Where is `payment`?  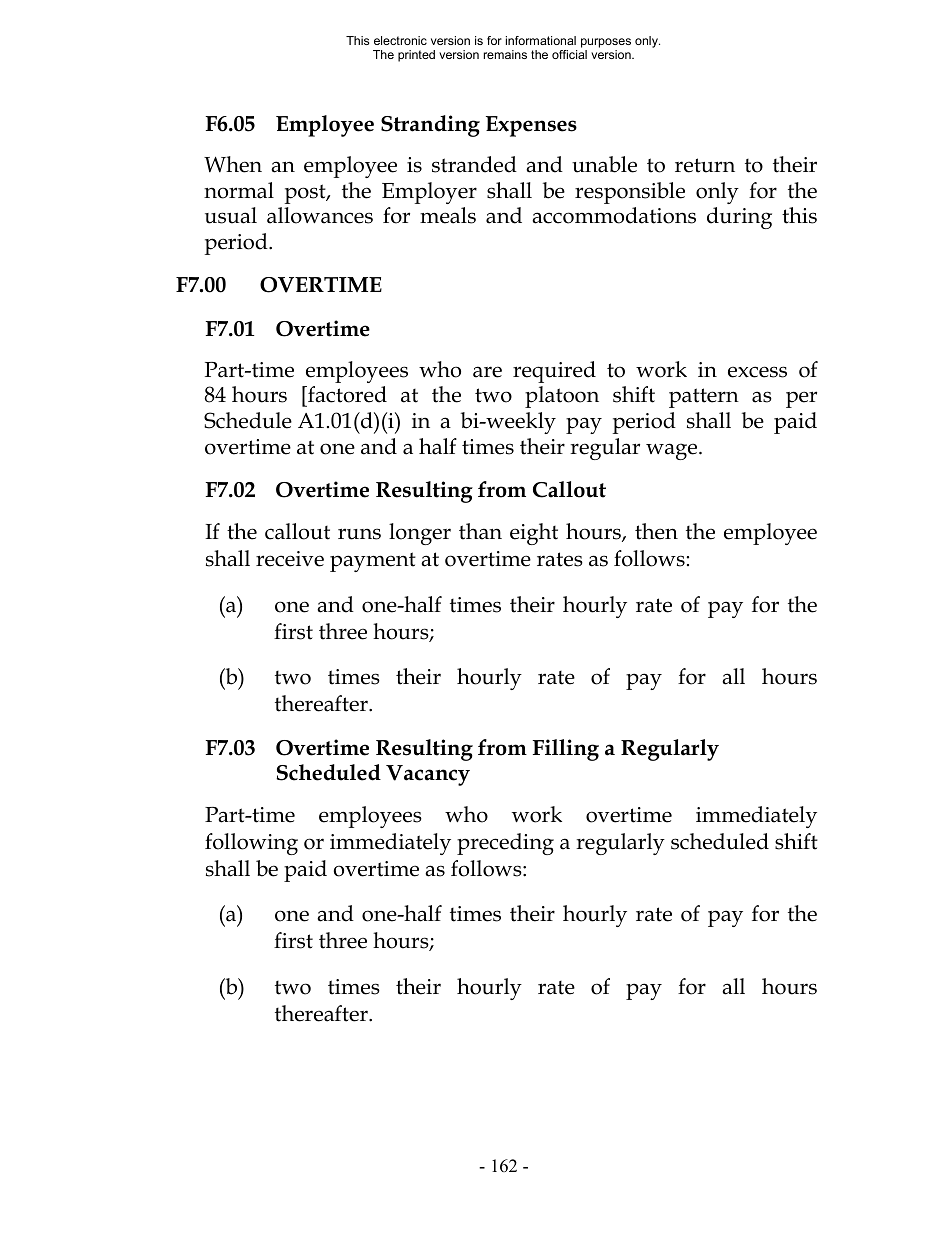
payment is located at coordinates (373, 562).
